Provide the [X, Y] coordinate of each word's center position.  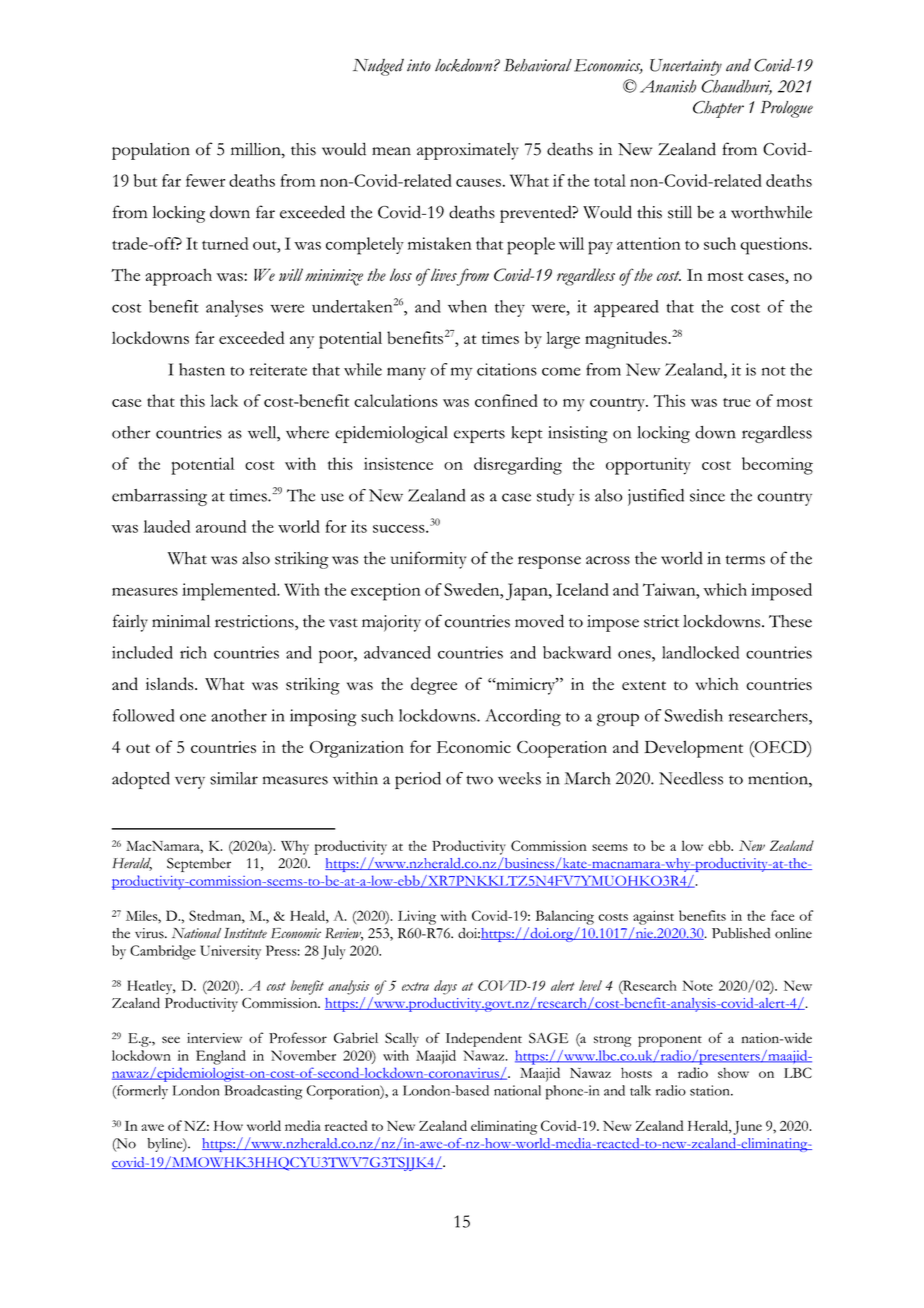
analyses [234, 308]
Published [741, 933]
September [199, 865]
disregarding [518, 466]
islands [171, 683]
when [467, 306]
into [419, 65]
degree [434, 686]
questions [775, 246]
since [707, 495]
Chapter [718, 109]
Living [417, 917]
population [151, 151]
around [221, 526]
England [221, 1057]
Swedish [694, 715]
